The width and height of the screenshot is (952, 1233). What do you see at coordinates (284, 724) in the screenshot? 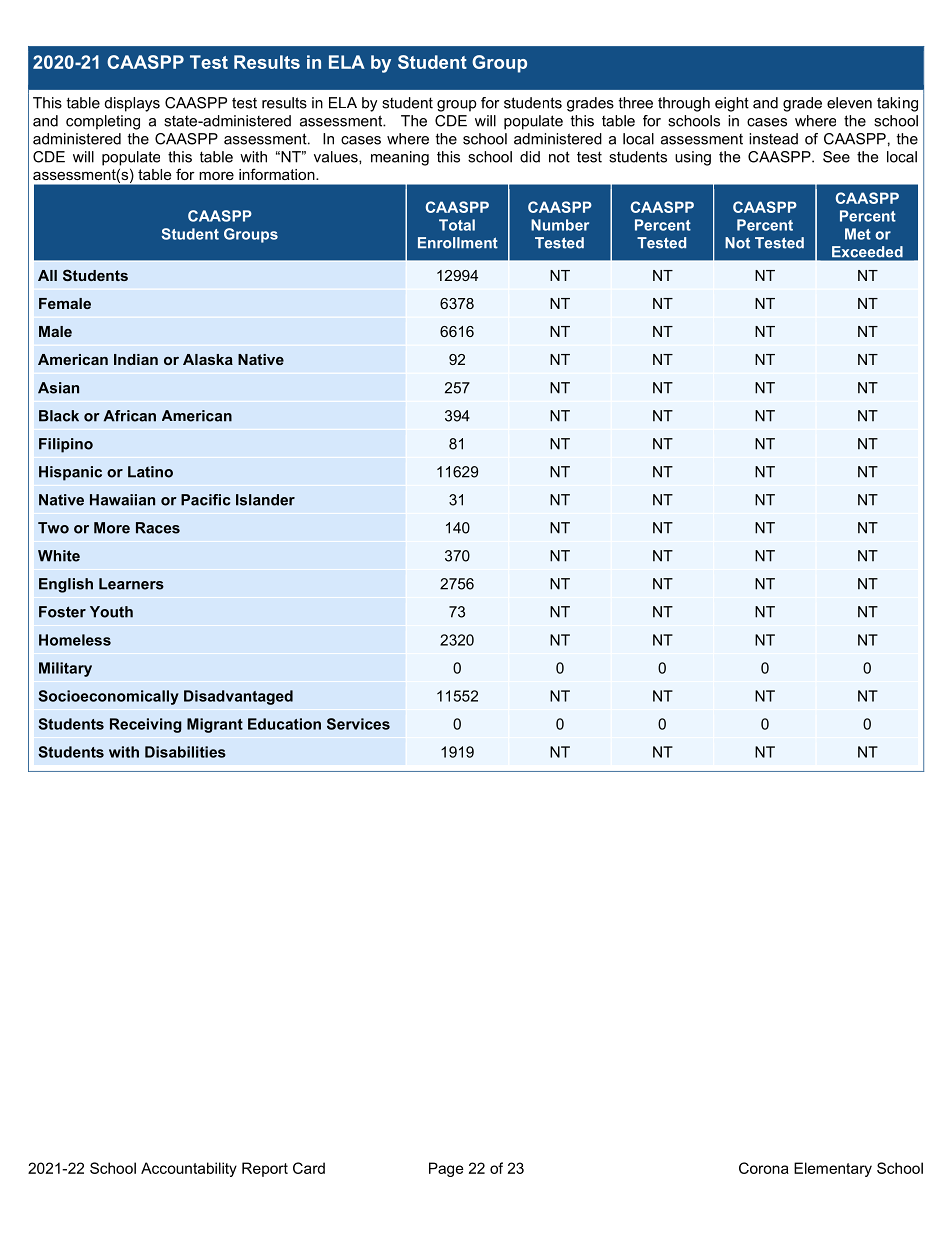
I see `Education` at bounding box center [284, 724].
